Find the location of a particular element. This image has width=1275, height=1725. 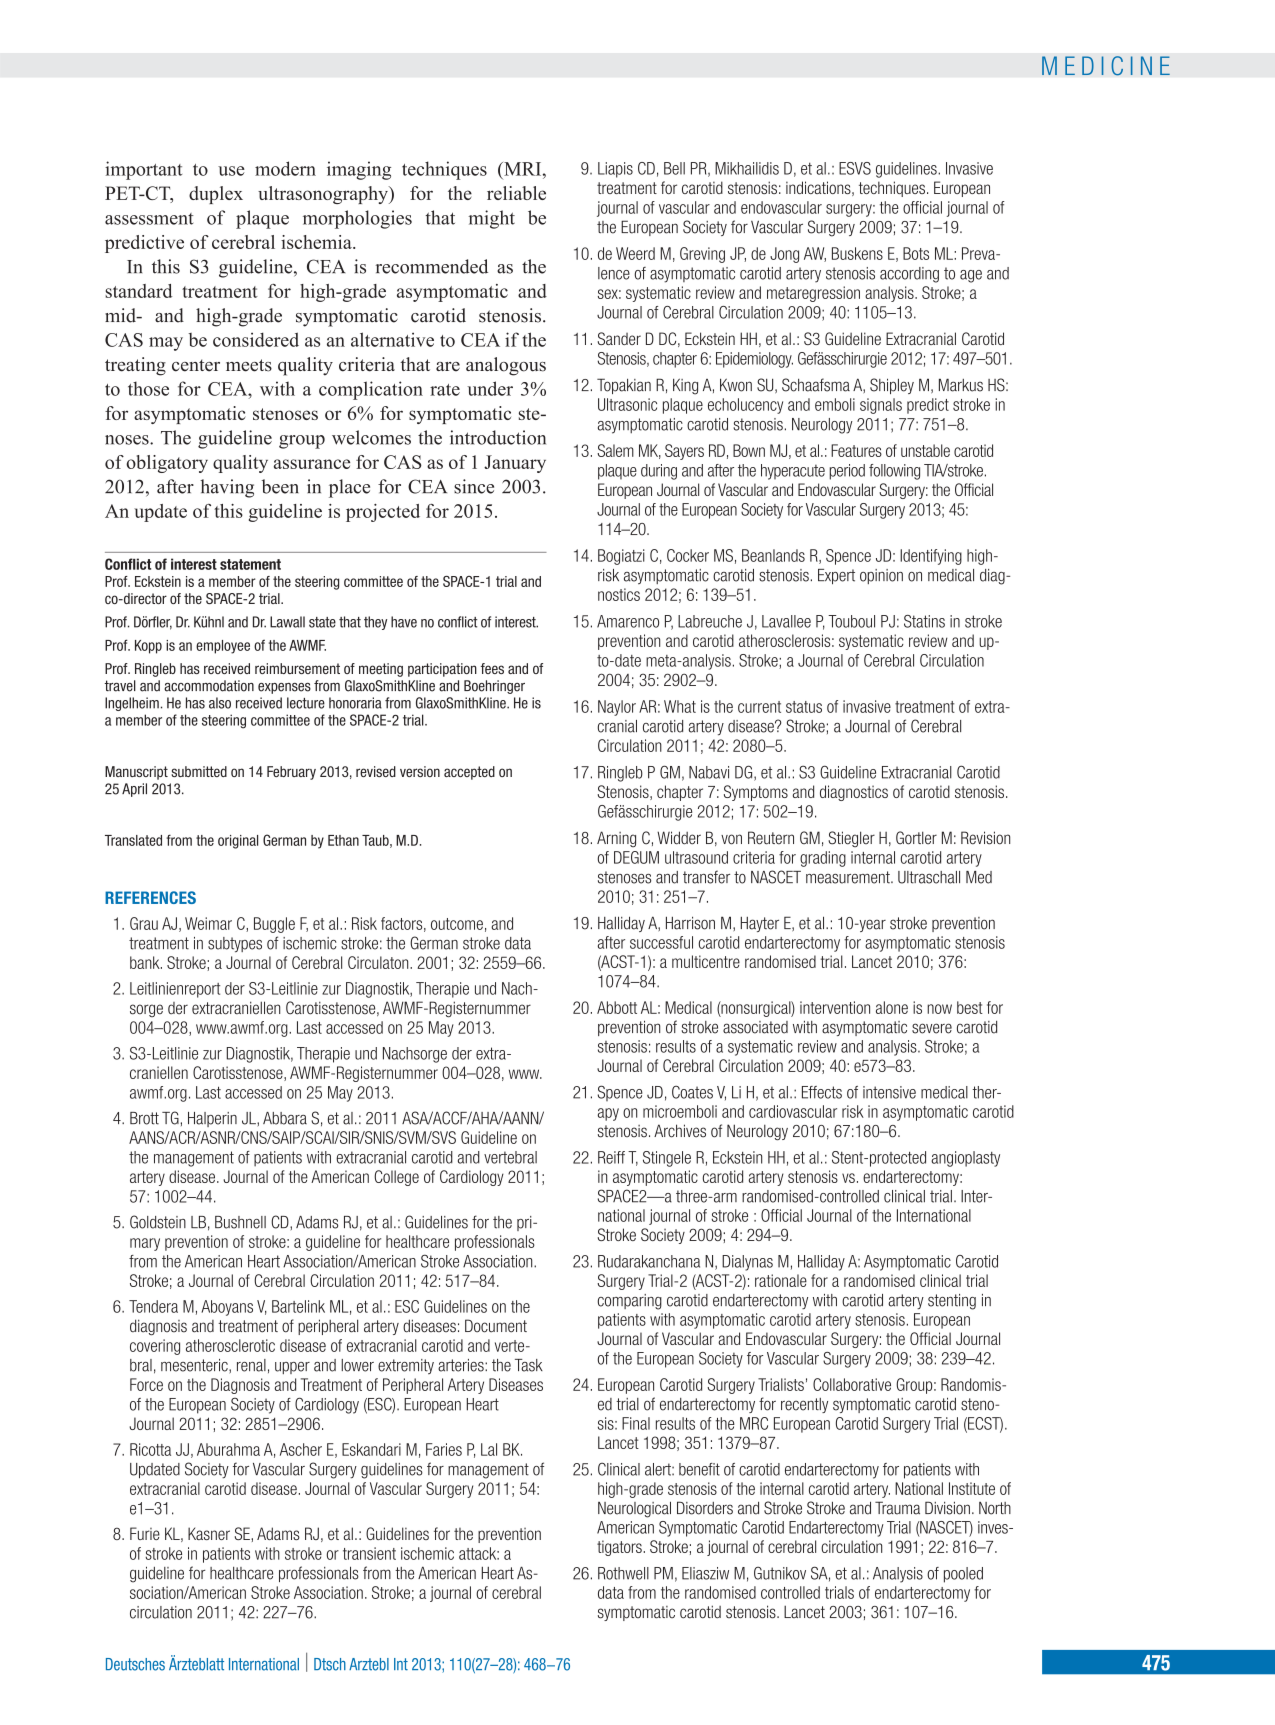

comparing is located at coordinates (629, 1302).
